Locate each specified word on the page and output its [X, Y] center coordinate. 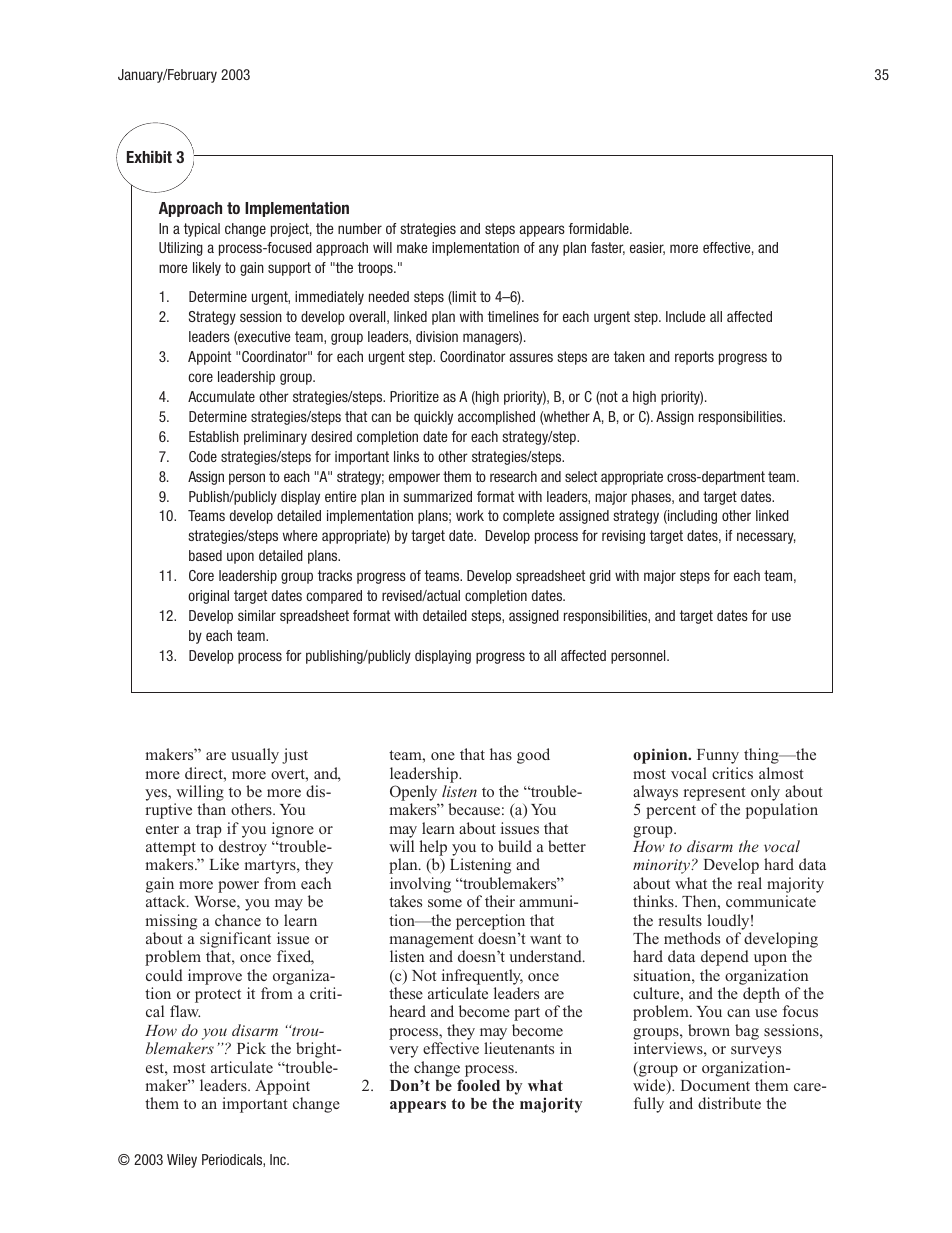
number [360, 228]
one [443, 756]
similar [257, 615]
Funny [718, 756]
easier [647, 248]
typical [202, 230]
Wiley [182, 1161]
